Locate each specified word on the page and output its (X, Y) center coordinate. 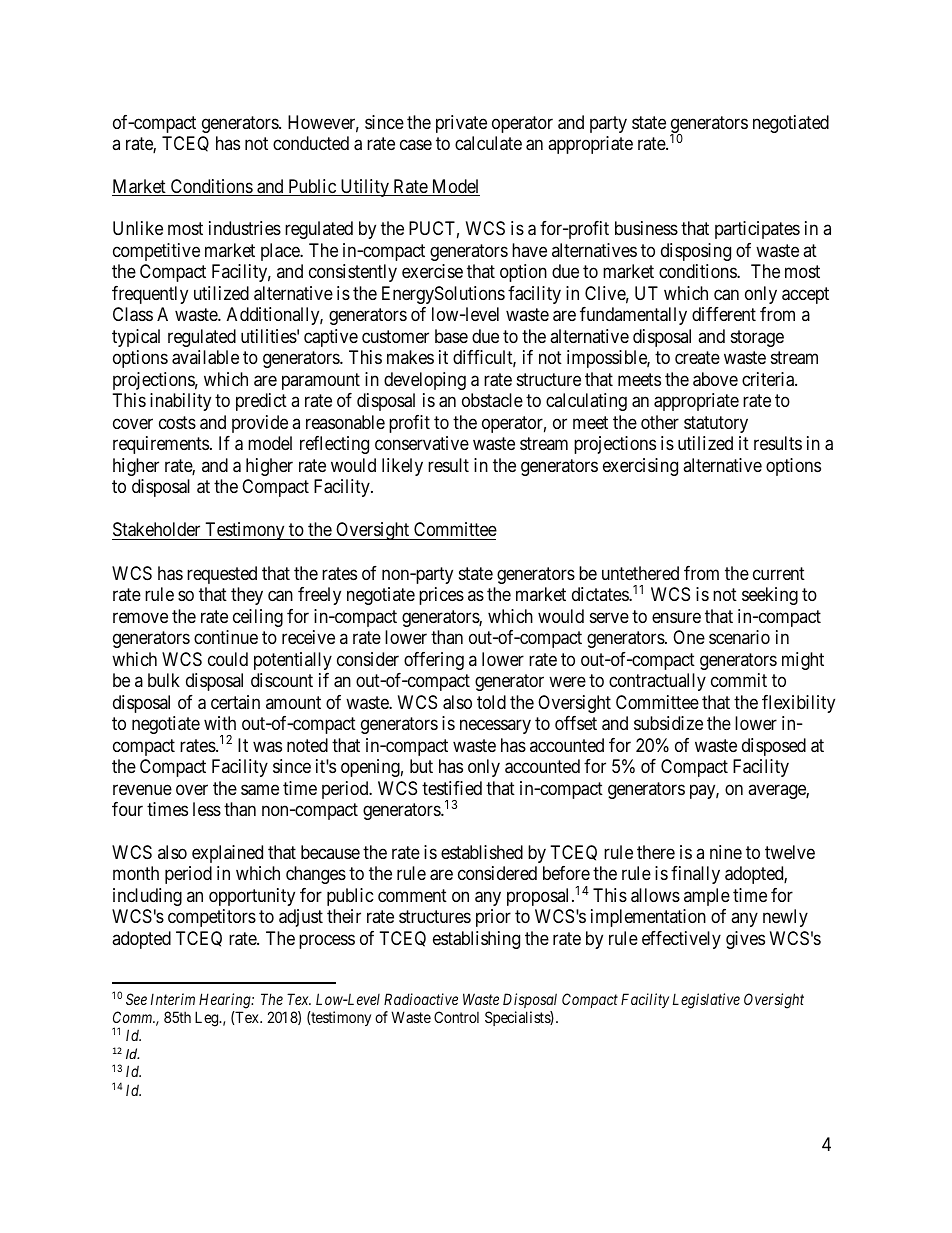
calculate (488, 143)
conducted (311, 143)
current (779, 573)
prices (441, 596)
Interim (173, 999)
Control (456, 1017)
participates (757, 230)
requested (222, 575)
